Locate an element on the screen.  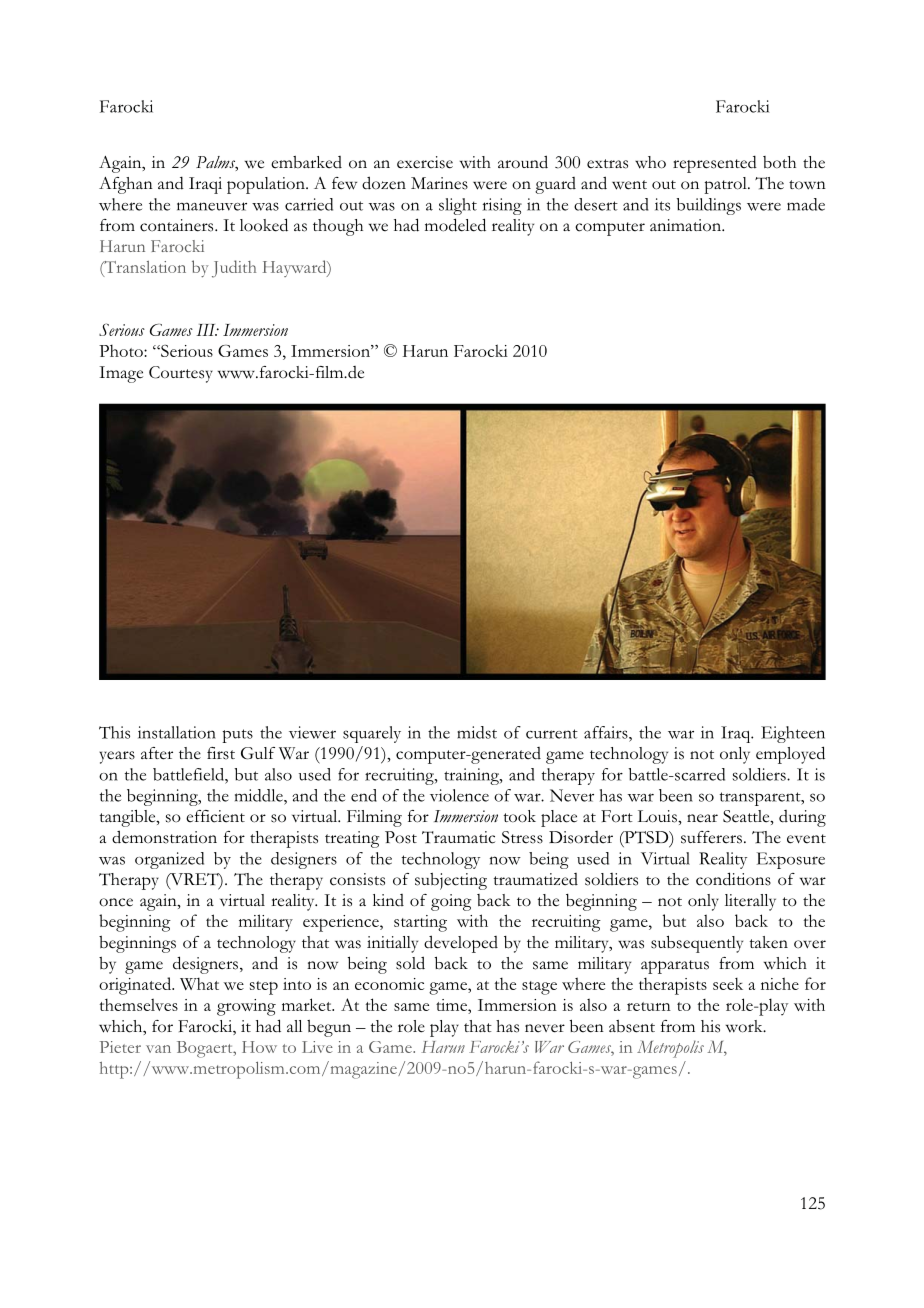
Courtesy is located at coordinates (181, 374).
